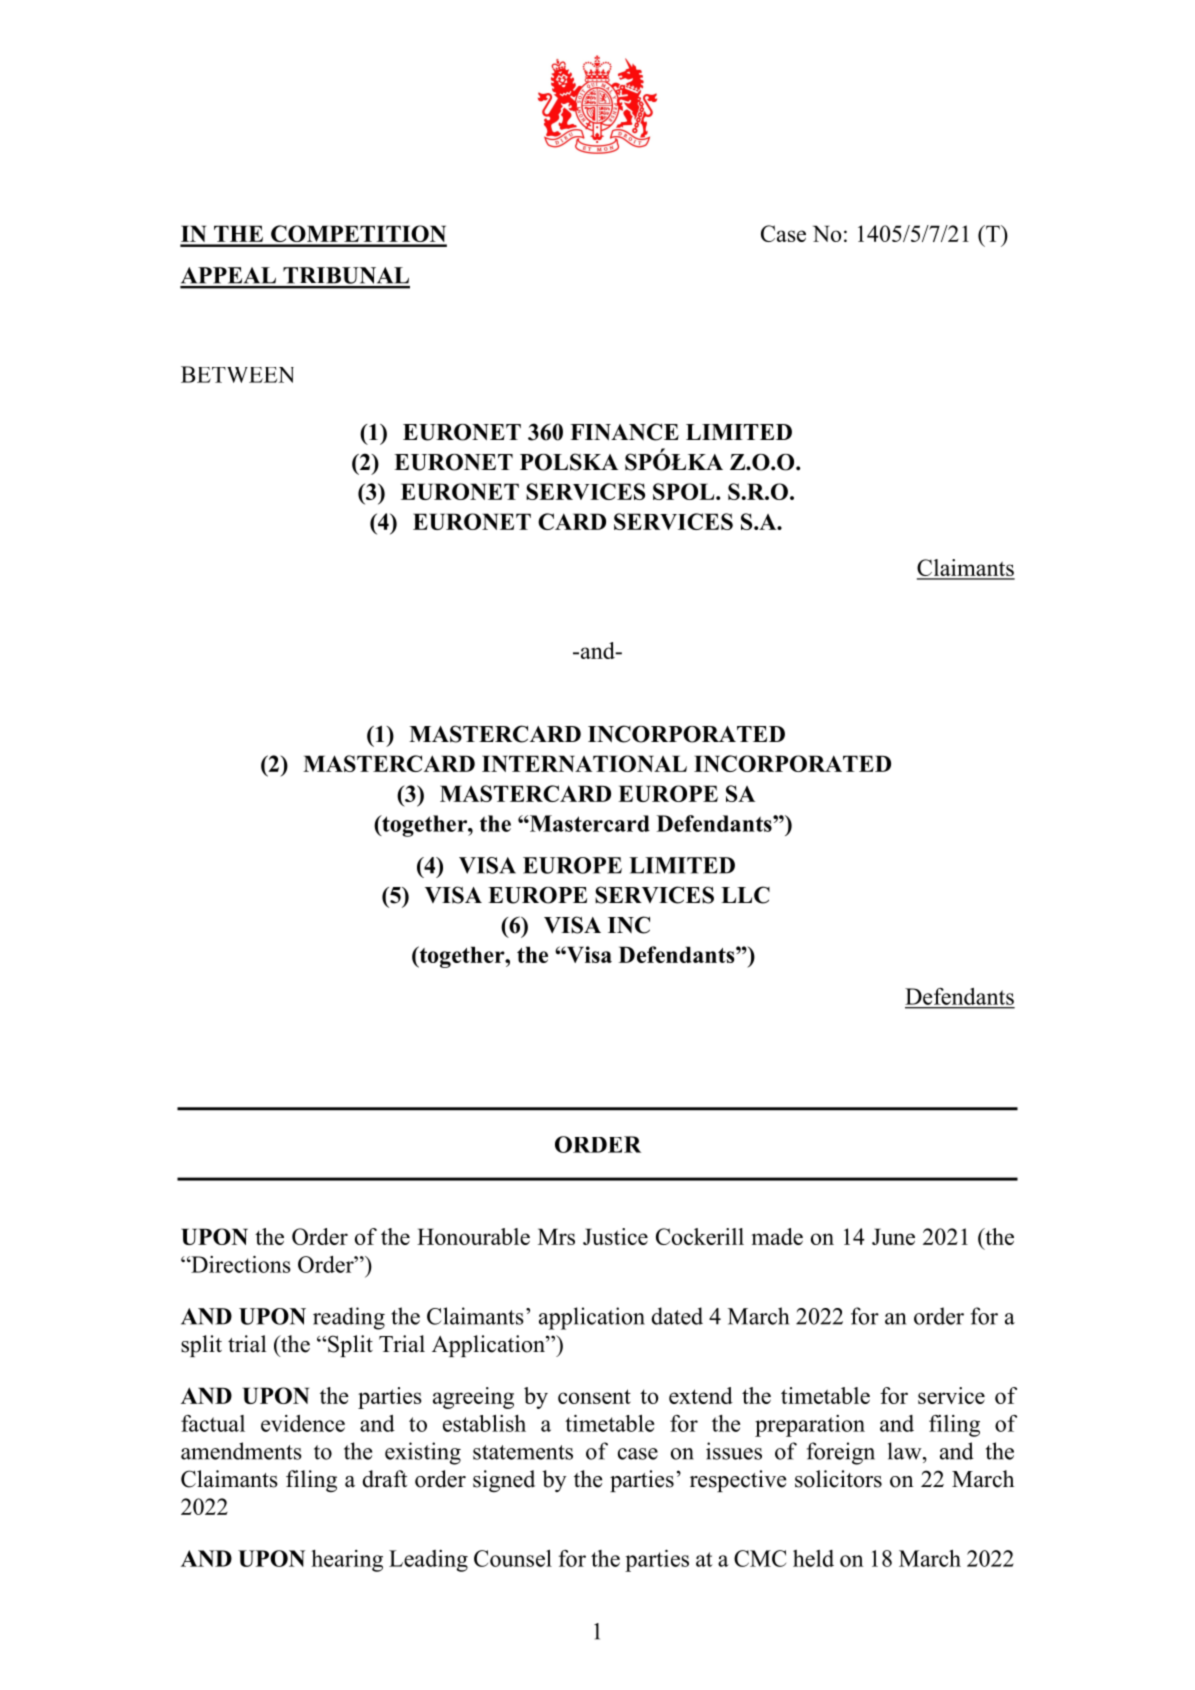 Image resolution: width=1195 pixels, height=1690 pixels. Describe the element at coordinates (513, 1558) in the document. I see `Counsel` at that location.
